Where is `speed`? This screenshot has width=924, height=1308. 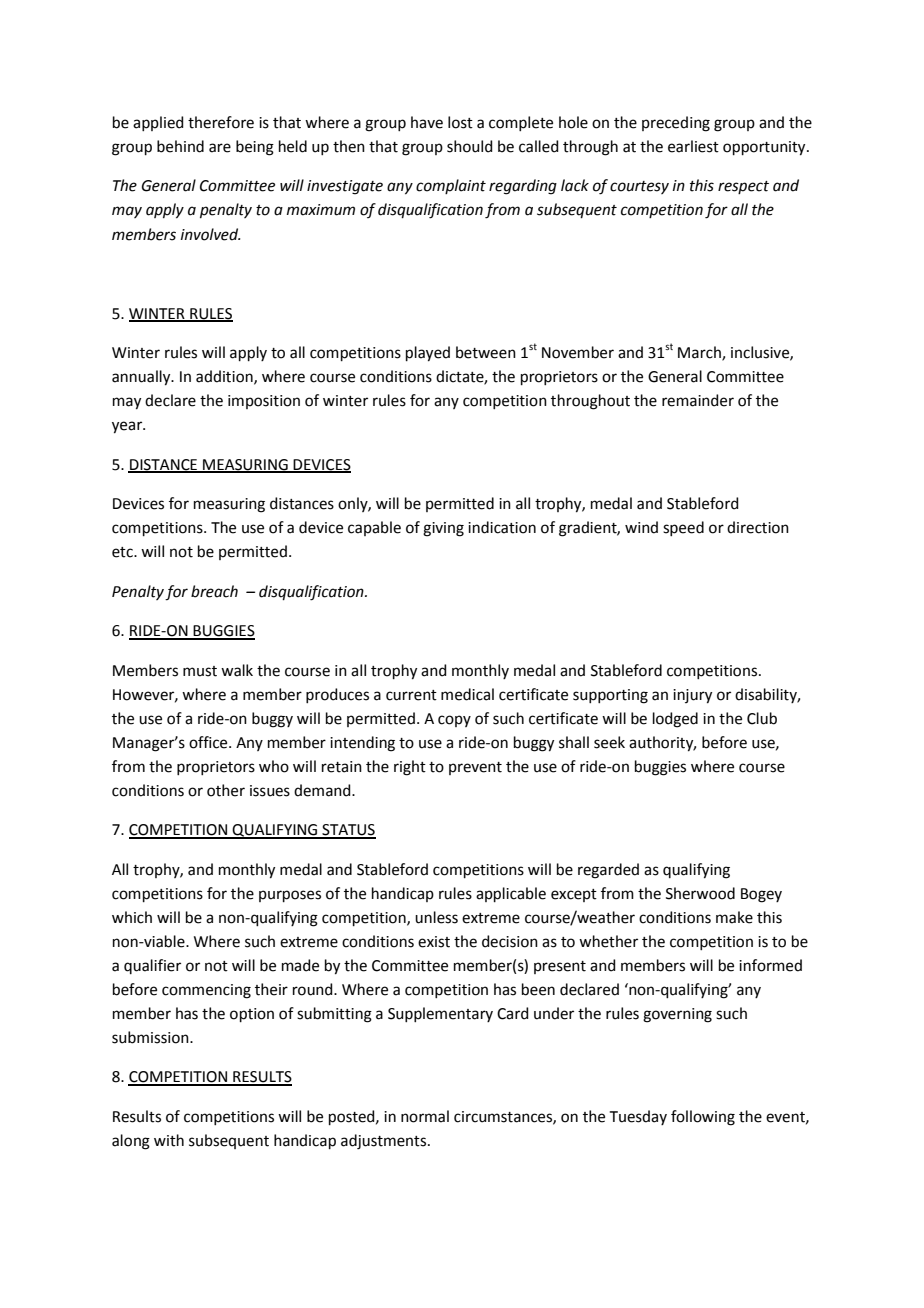
speed is located at coordinates (683, 528).
